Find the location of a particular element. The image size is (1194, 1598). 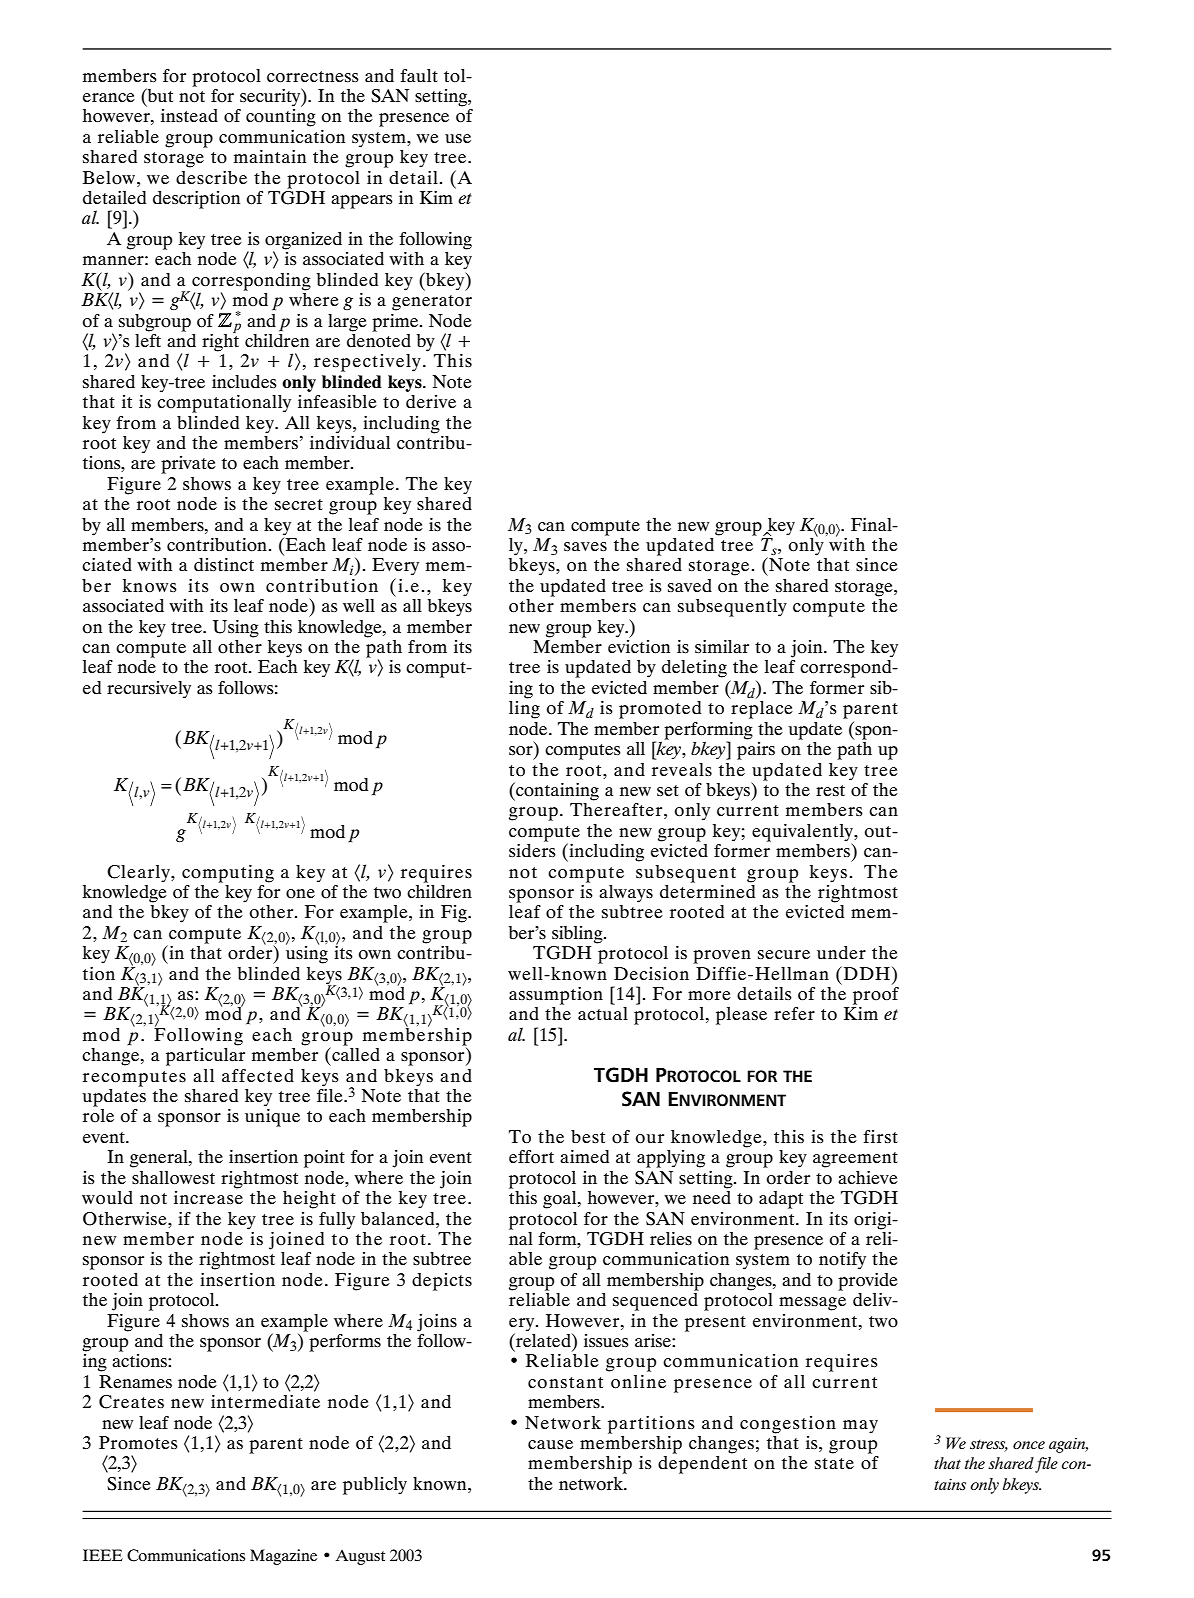

fault is located at coordinates (419, 75).
